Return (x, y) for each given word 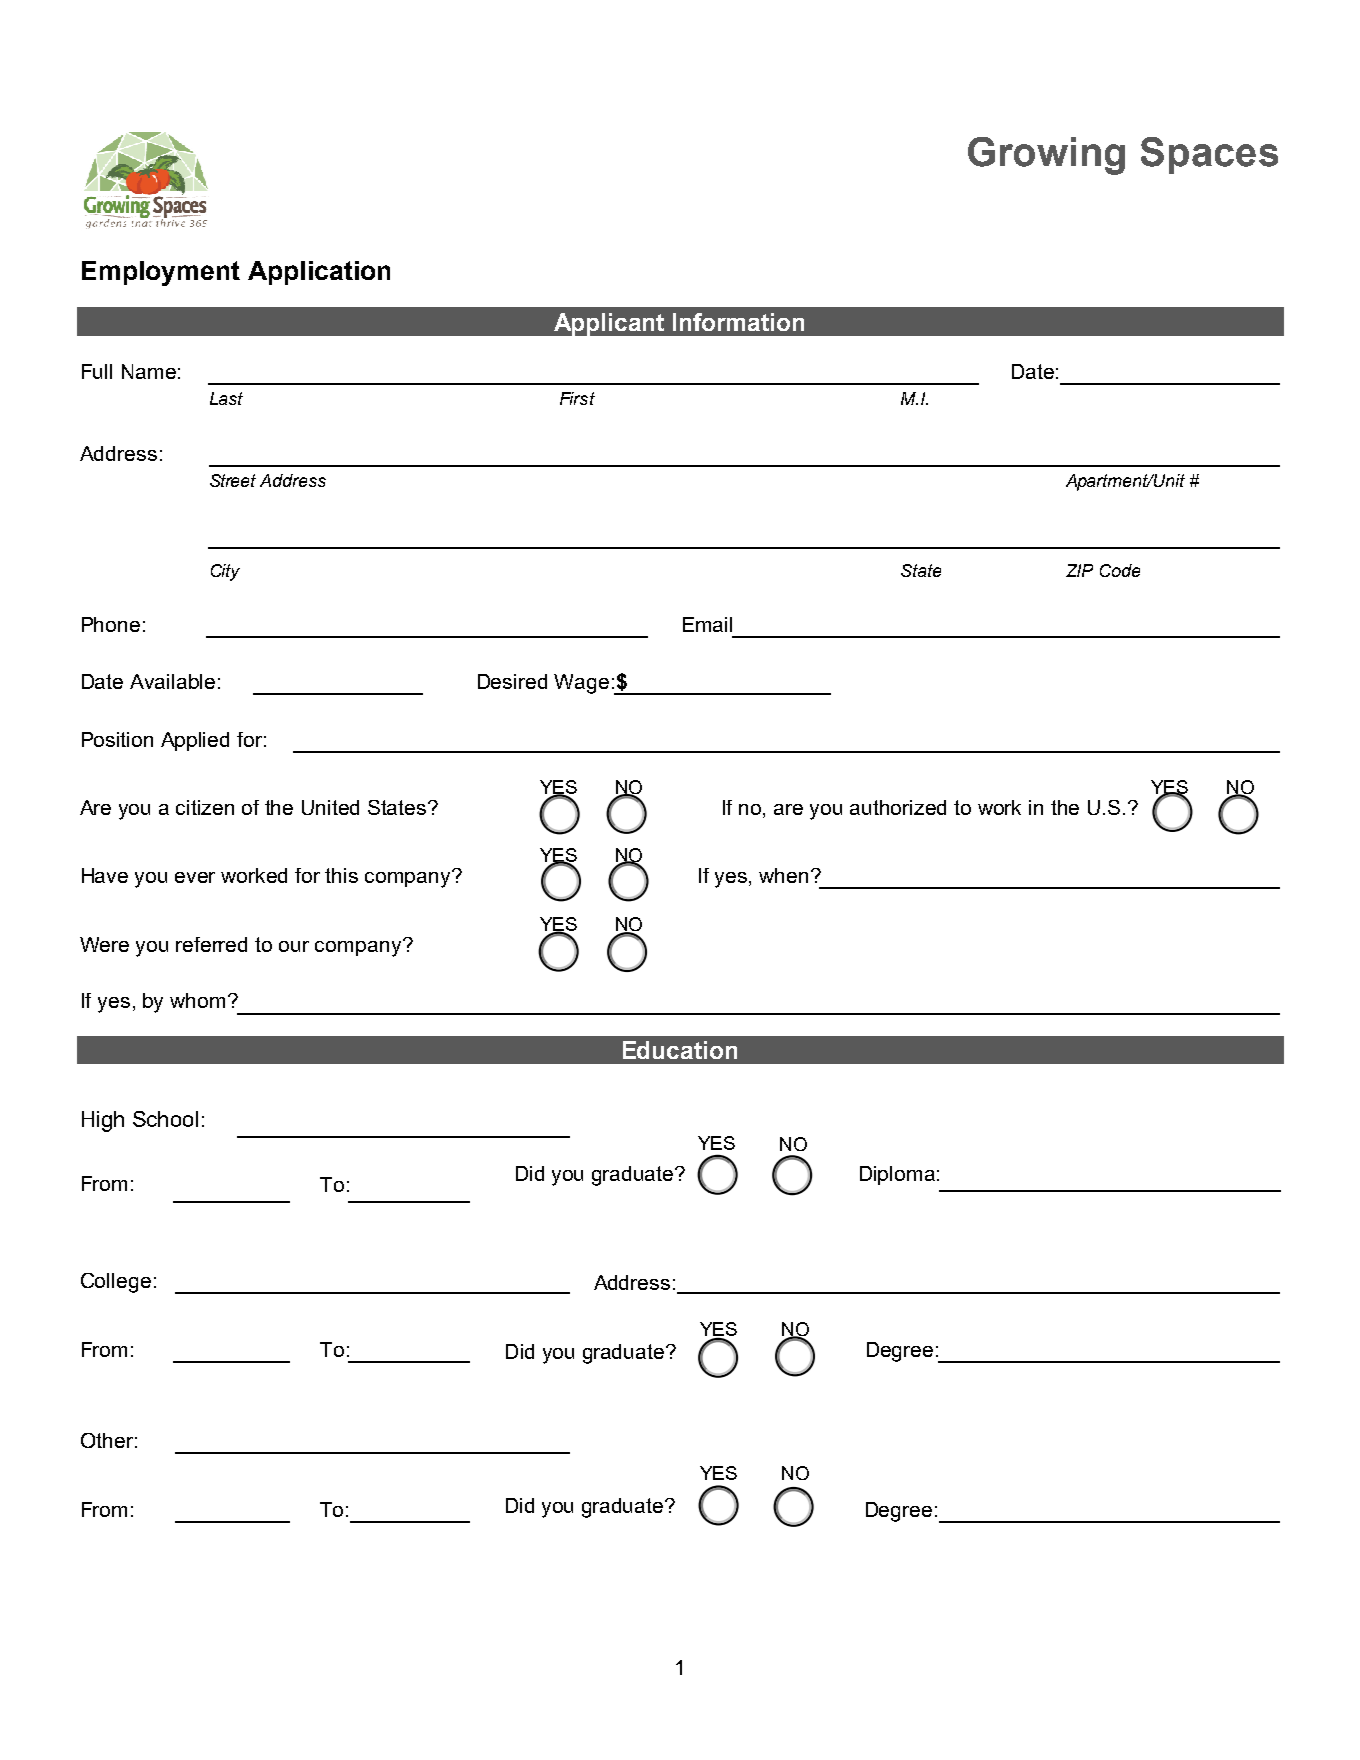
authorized (898, 807)
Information (738, 322)
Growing (1046, 156)
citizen (205, 807)
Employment (161, 273)
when (783, 875)
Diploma (897, 1175)
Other (107, 1440)
